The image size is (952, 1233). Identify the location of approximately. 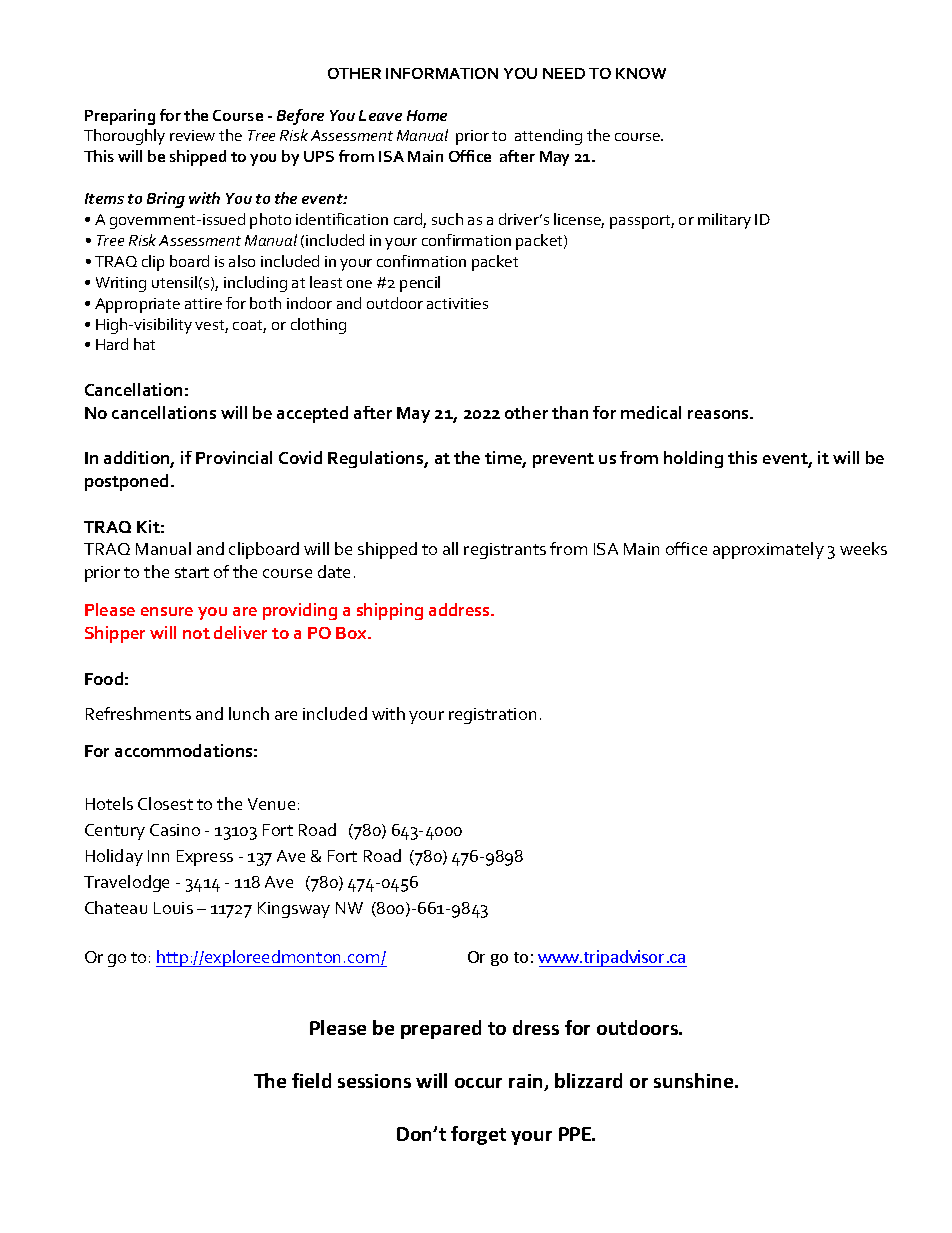
(768, 550).
